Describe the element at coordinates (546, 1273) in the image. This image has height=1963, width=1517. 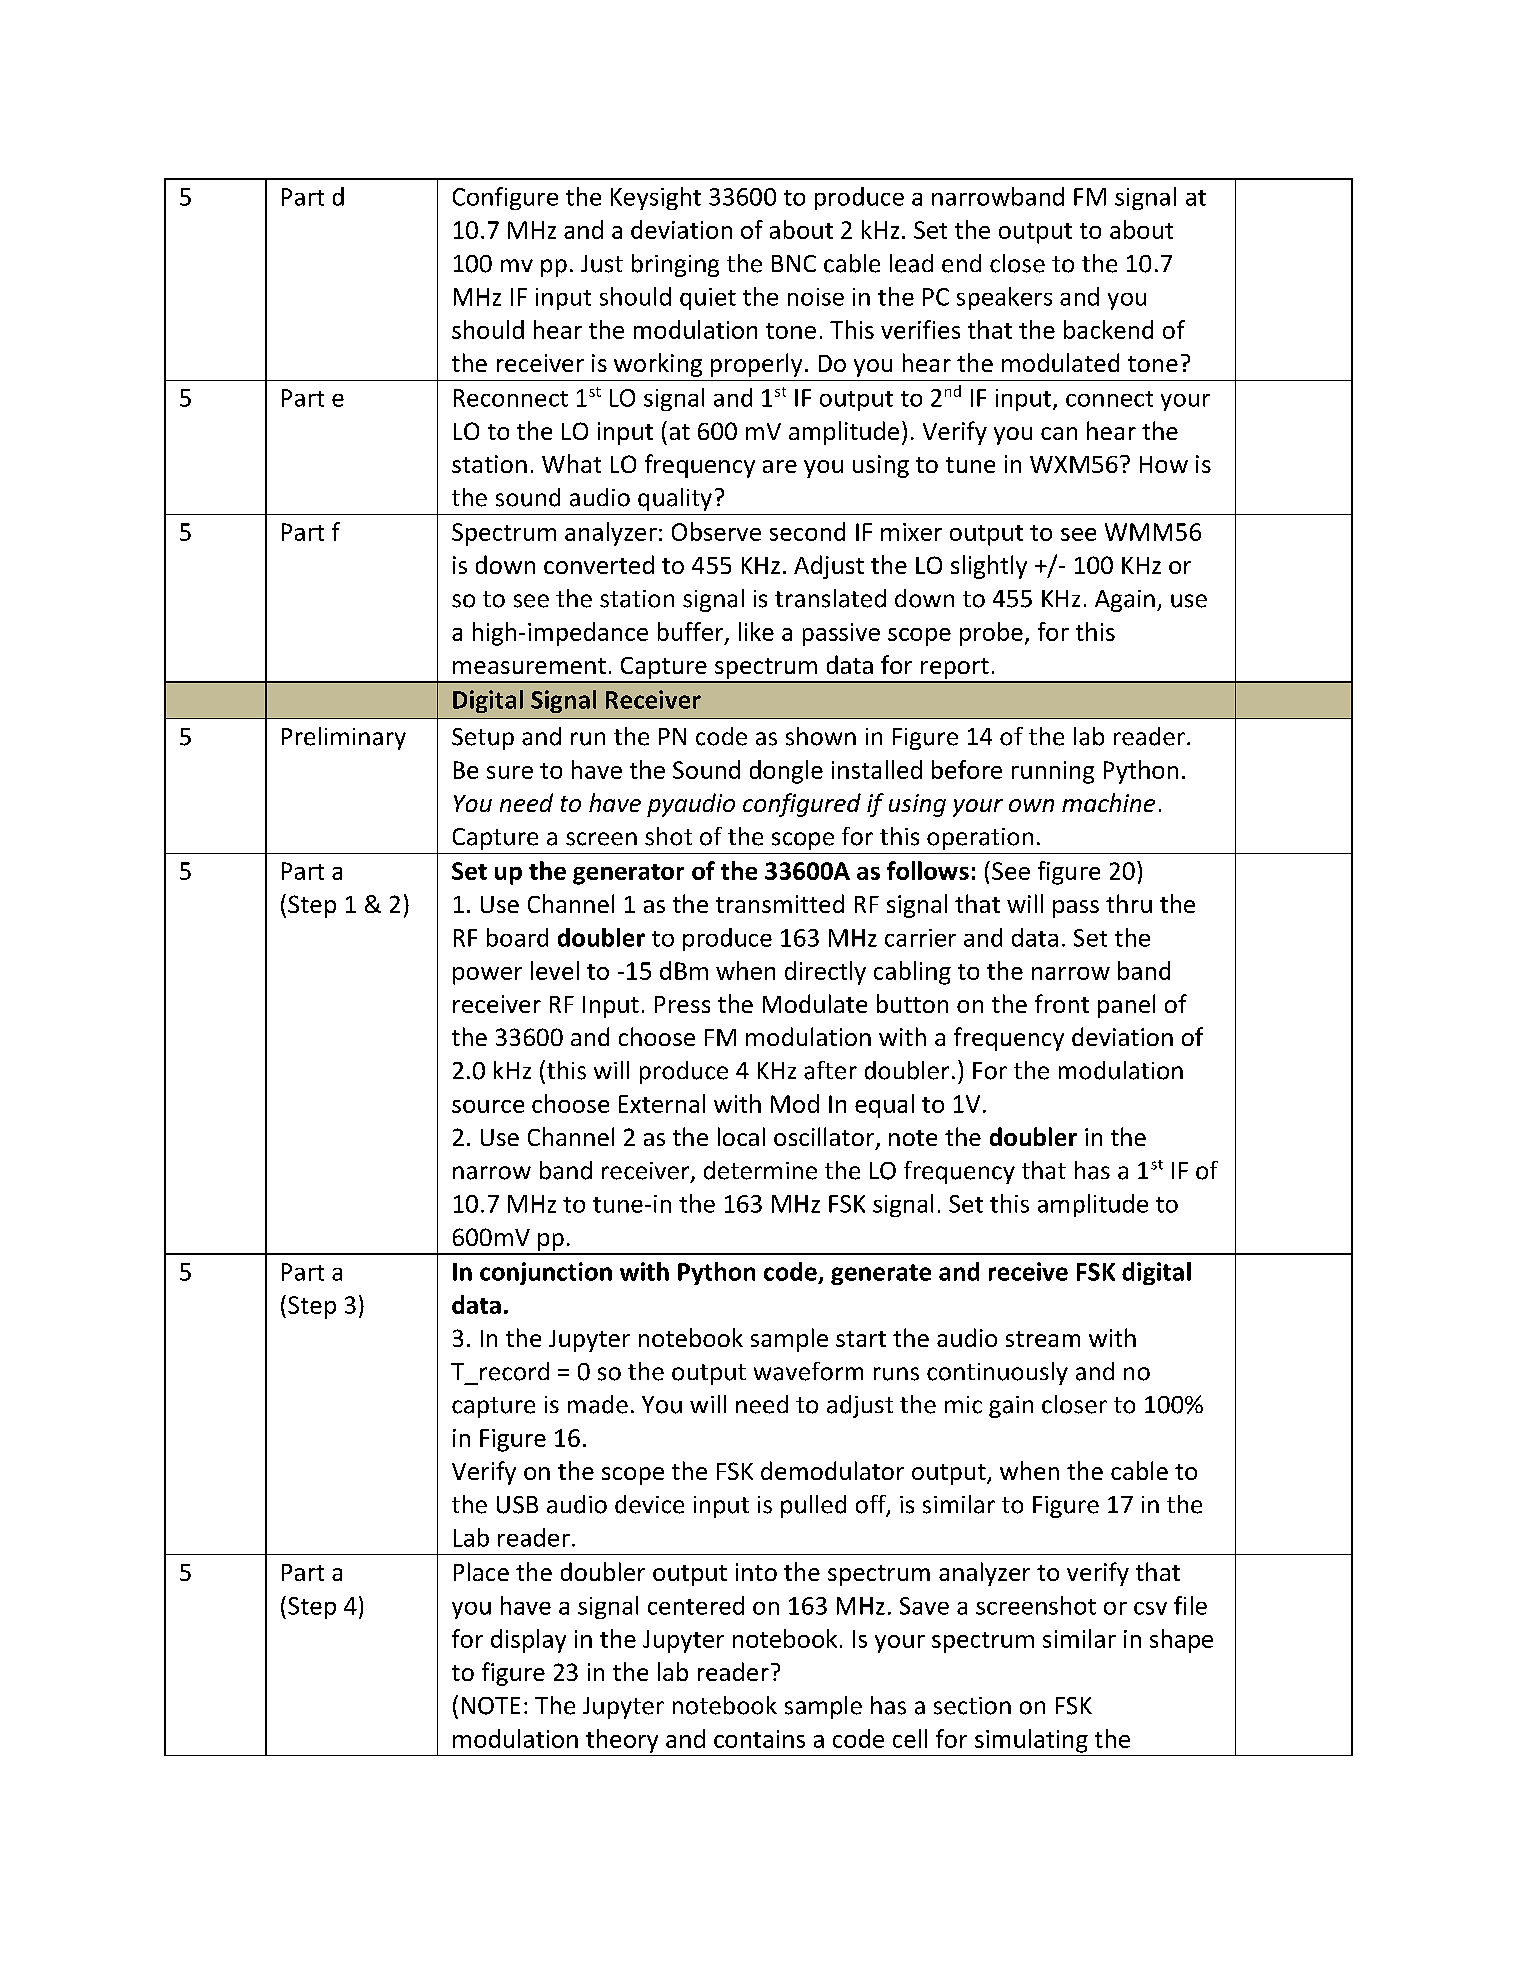
I see `conjunction` at that location.
